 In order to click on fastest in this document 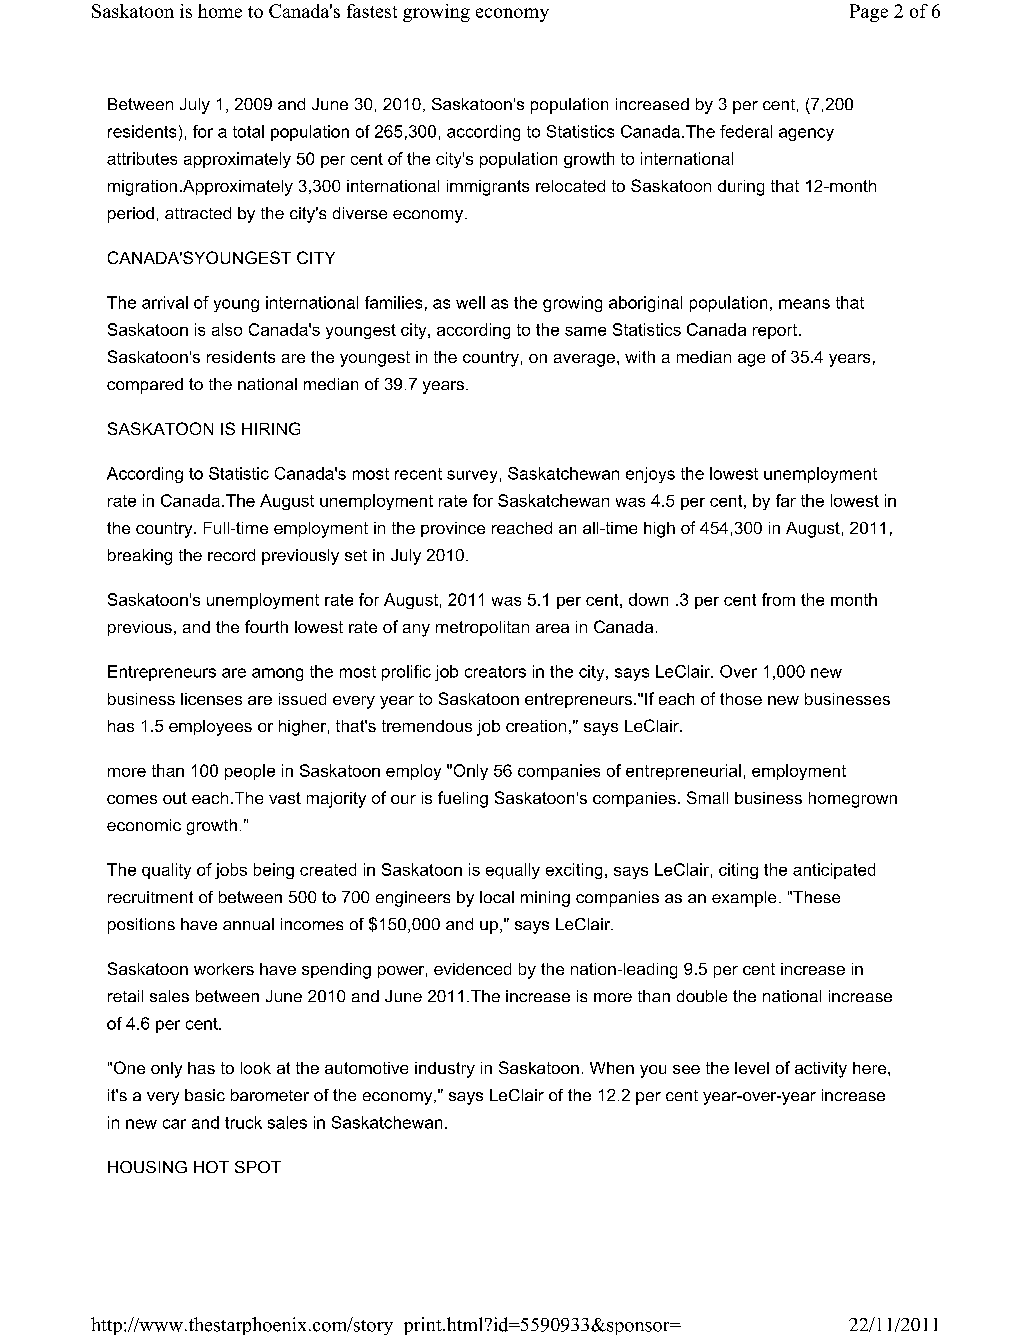, I will do `click(372, 11)`.
